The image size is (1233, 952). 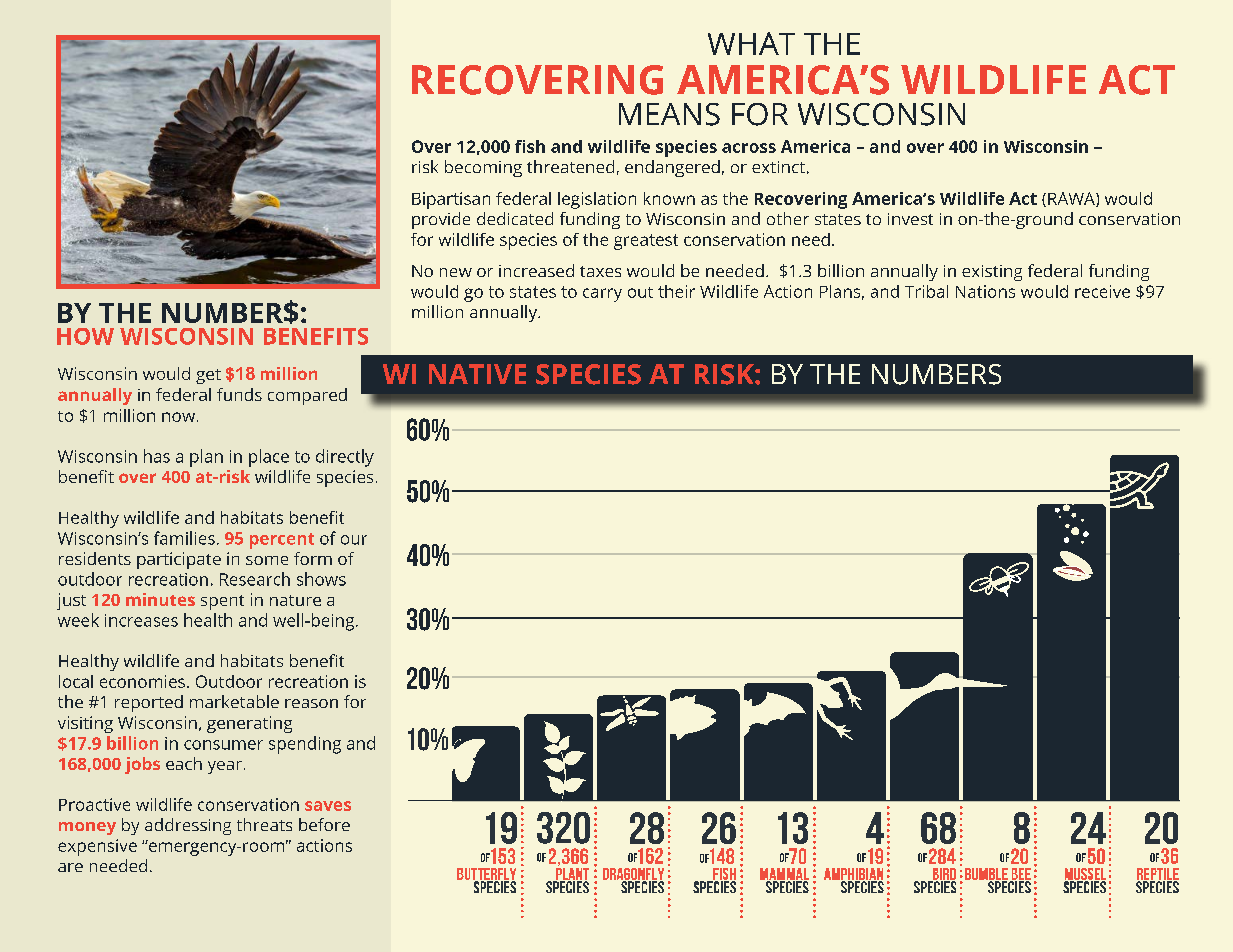 I want to click on addressing, so click(x=188, y=826).
